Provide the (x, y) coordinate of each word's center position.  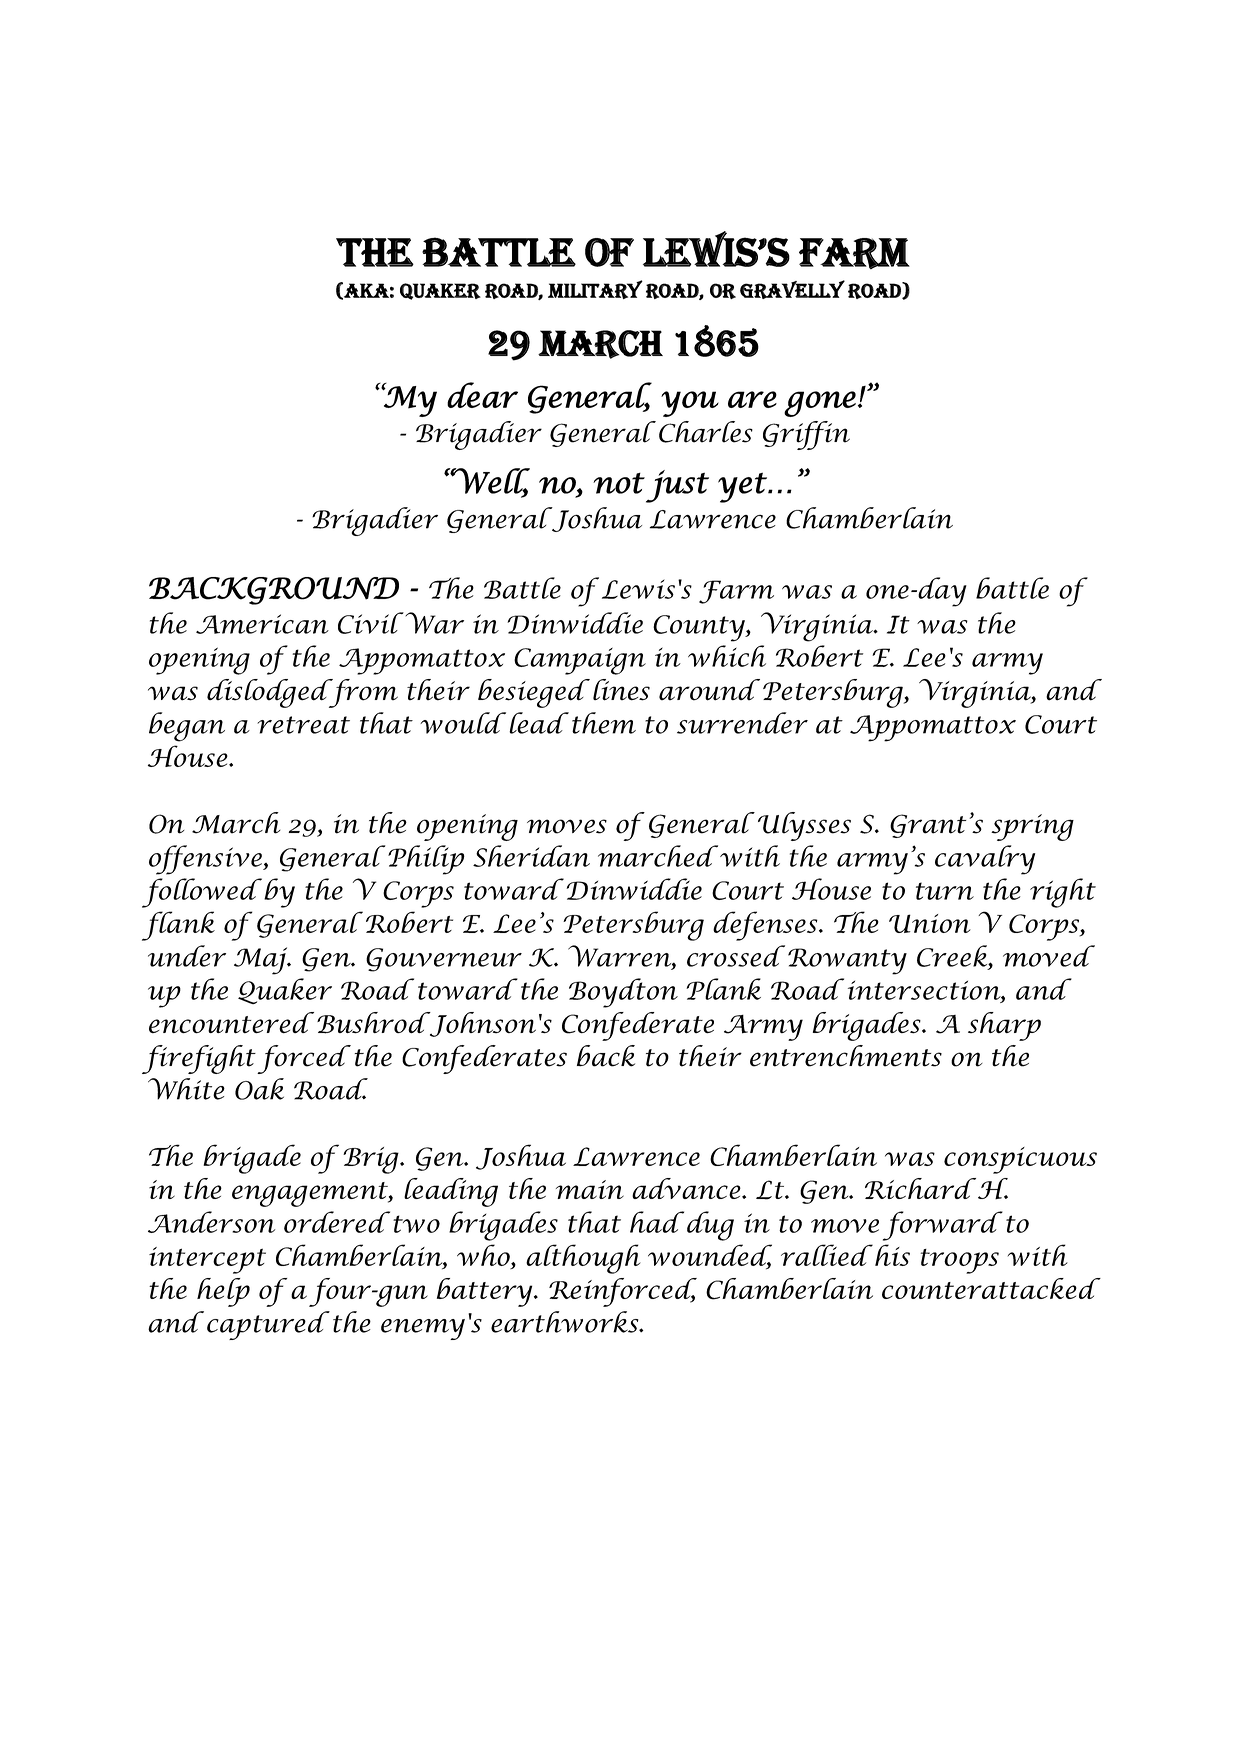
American (262, 624)
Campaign (580, 661)
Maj (262, 961)
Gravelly (792, 289)
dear (482, 395)
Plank (723, 989)
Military (595, 289)
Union (930, 923)
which (727, 656)
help (223, 1292)
